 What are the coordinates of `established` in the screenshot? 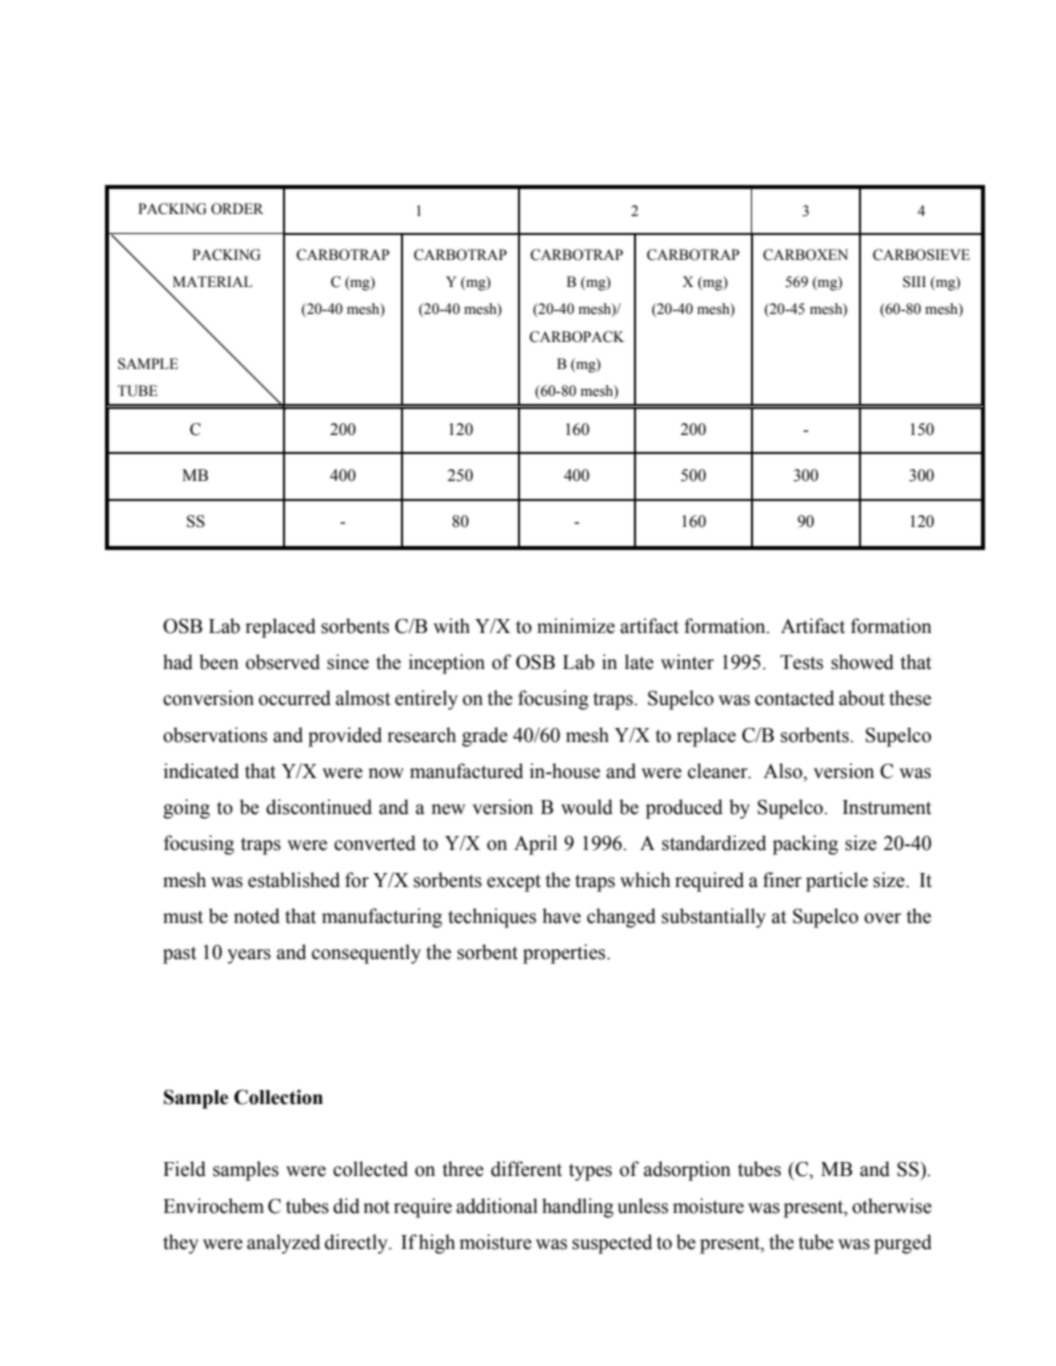 It's located at (294, 880).
